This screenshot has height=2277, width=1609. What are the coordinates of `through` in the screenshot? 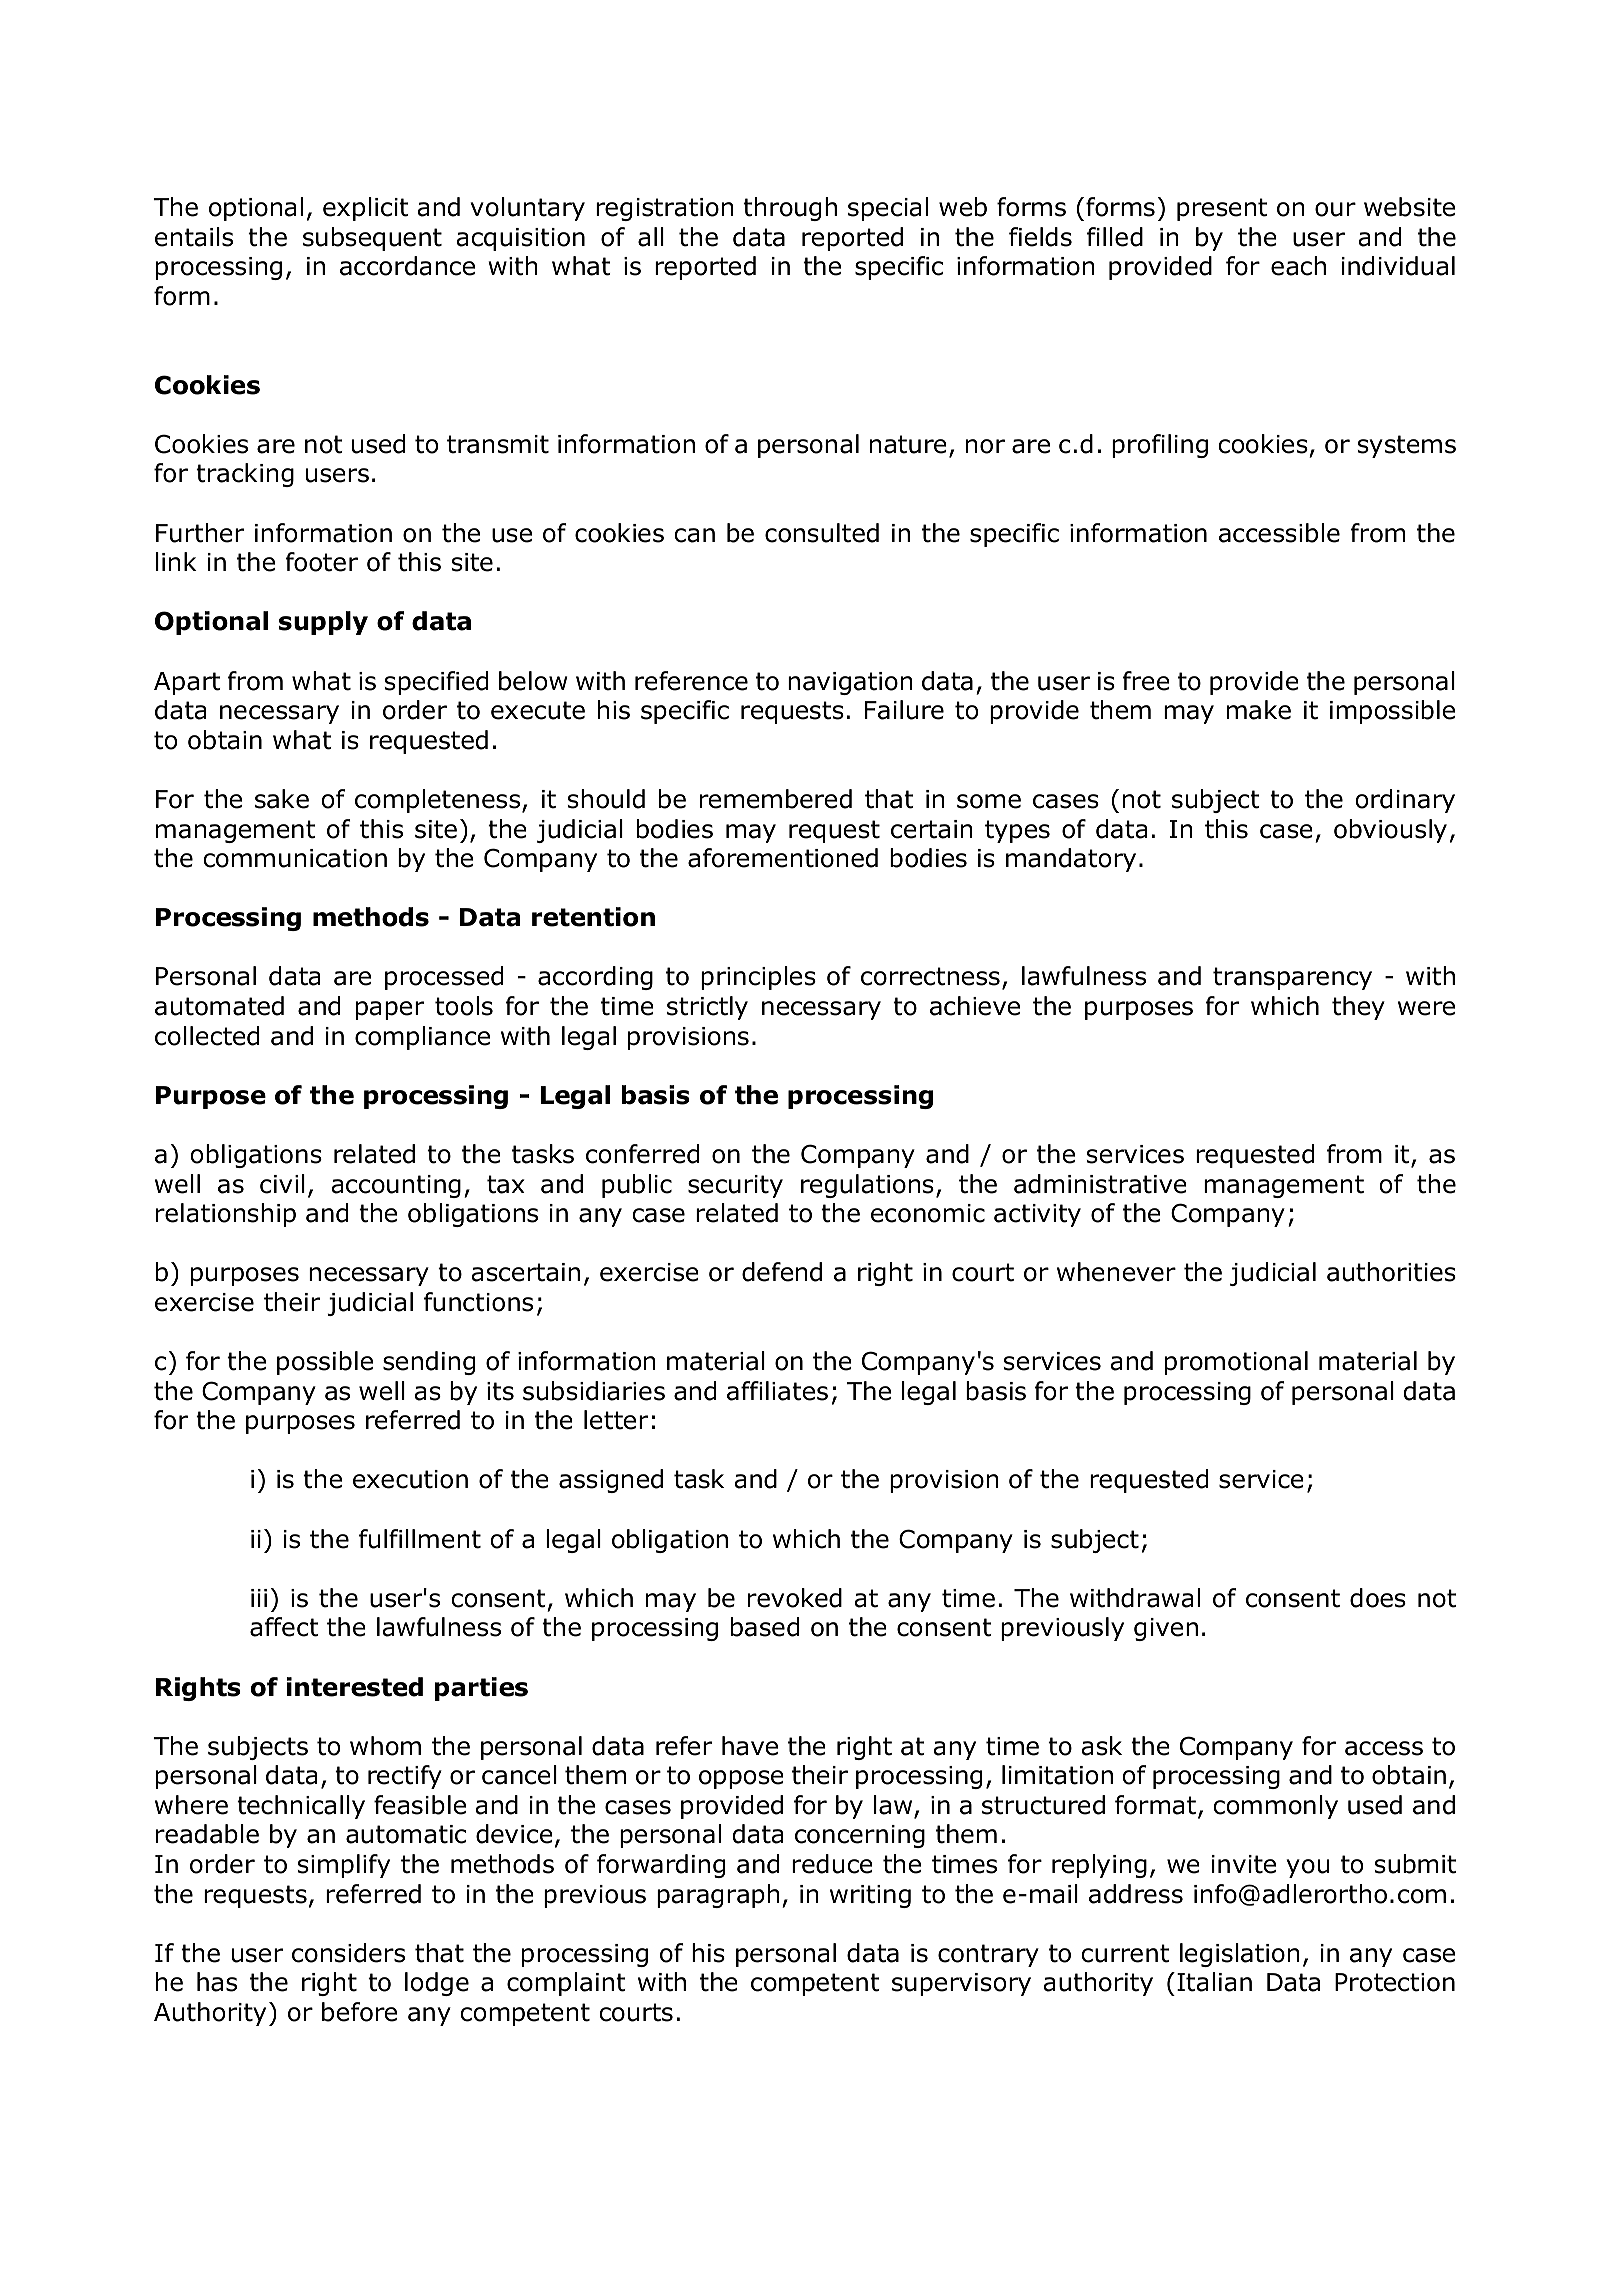 It's located at (790, 209).
